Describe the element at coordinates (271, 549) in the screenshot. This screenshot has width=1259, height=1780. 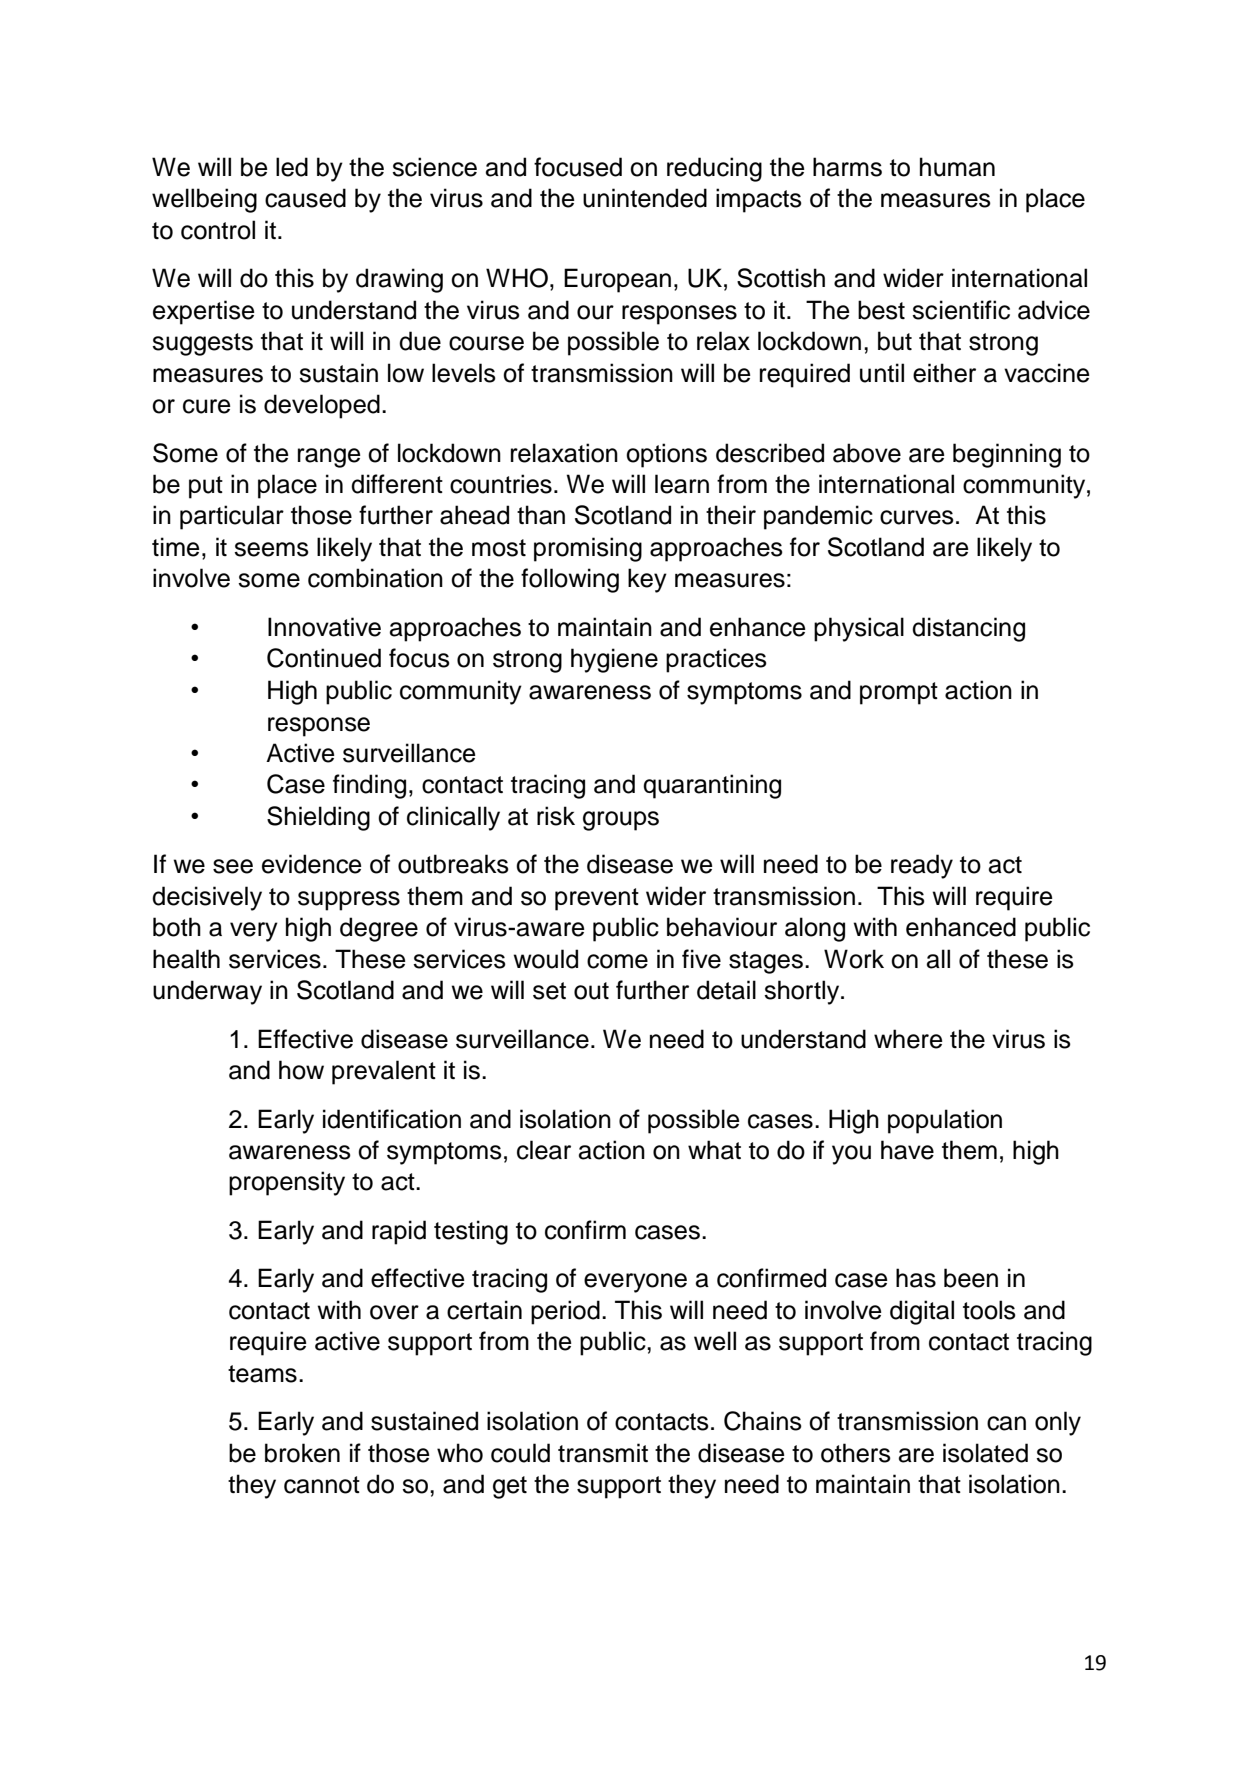
I see `seems` at that location.
